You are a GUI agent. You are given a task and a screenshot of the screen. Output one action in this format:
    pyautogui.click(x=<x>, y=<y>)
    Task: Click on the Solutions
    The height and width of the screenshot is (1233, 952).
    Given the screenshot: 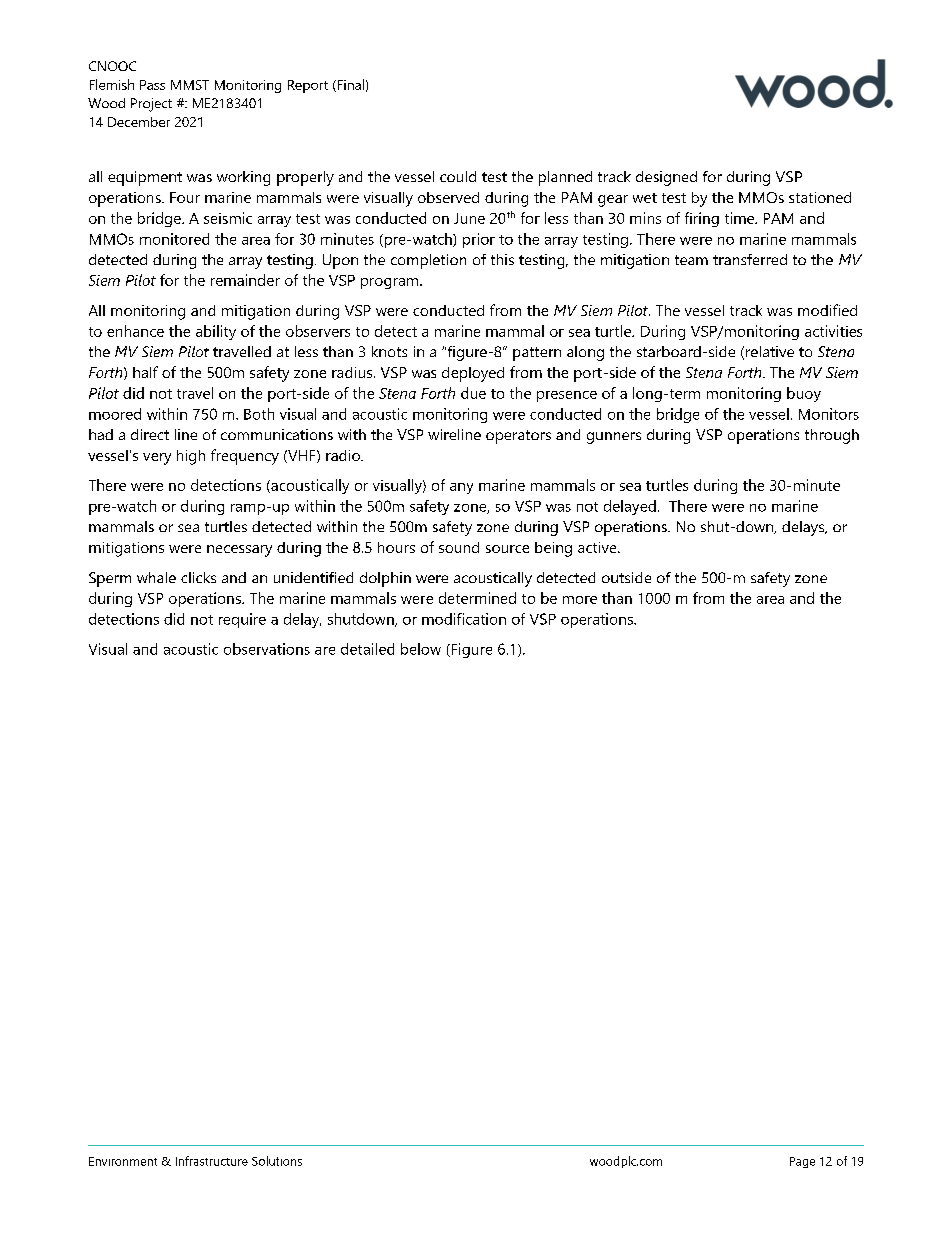 What is the action you would take?
    pyautogui.click(x=277, y=1161)
